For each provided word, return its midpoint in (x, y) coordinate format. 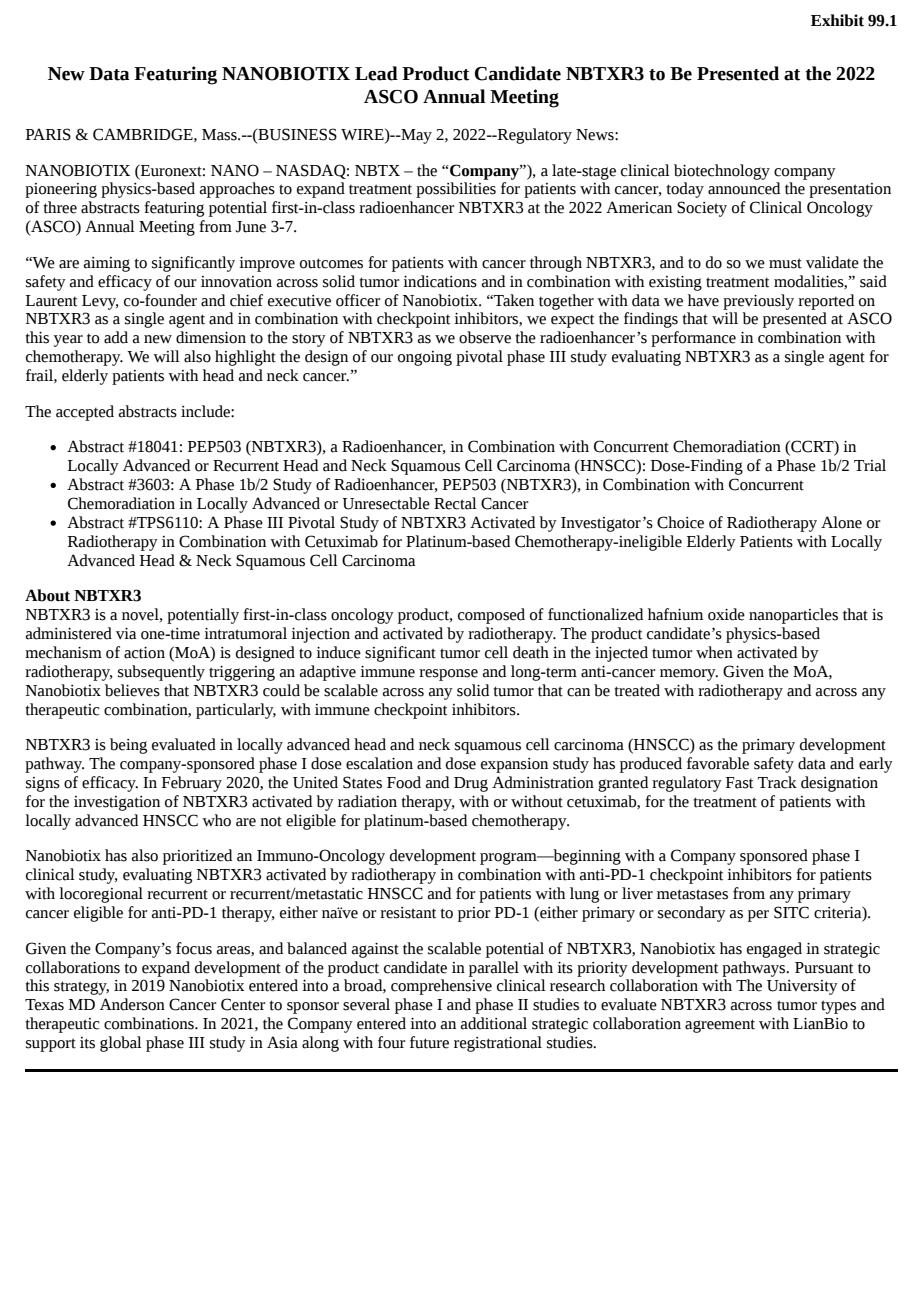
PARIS (48, 134)
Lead (376, 73)
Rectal (455, 503)
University (802, 987)
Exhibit (837, 20)
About (47, 595)
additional (494, 1023)
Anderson (132, 1004)
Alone (841, 522)
